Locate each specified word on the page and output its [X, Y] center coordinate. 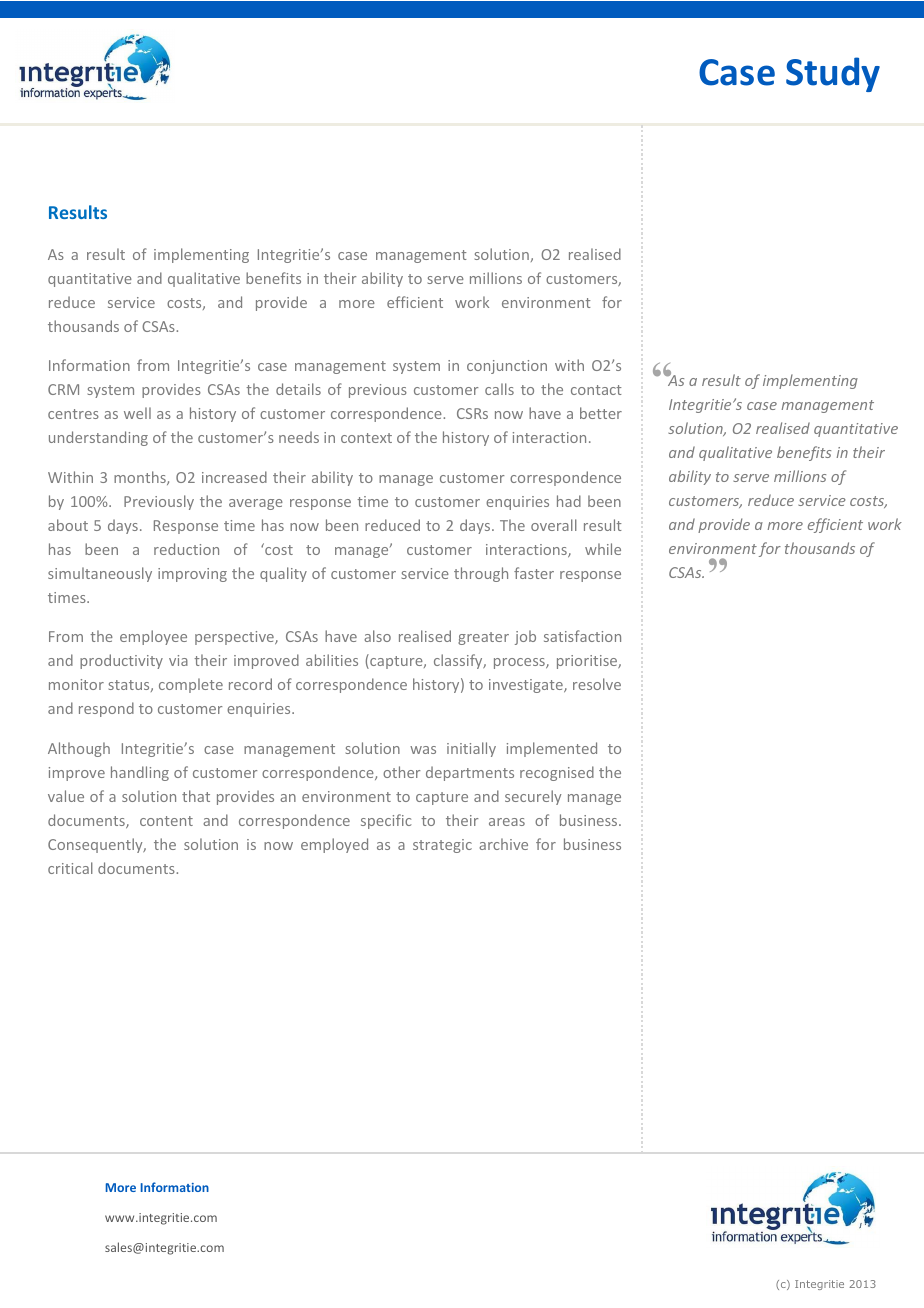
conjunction [507, 367]
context [366, 438]
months [141, 478]
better [601, 413]
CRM [63, 389]
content [166, 821]
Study [833, 74]
